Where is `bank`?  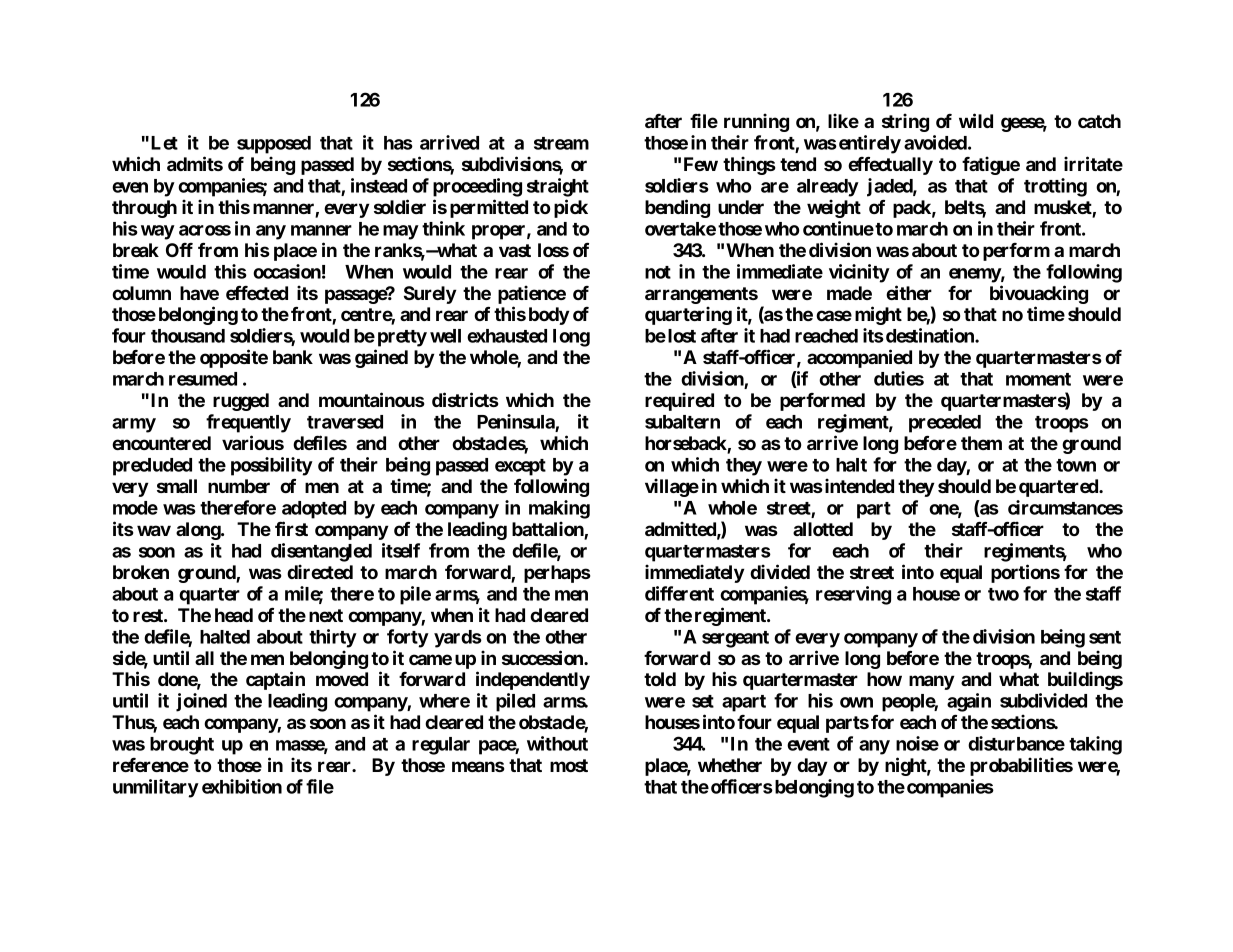
bank is located at coordinates (293, 357).
